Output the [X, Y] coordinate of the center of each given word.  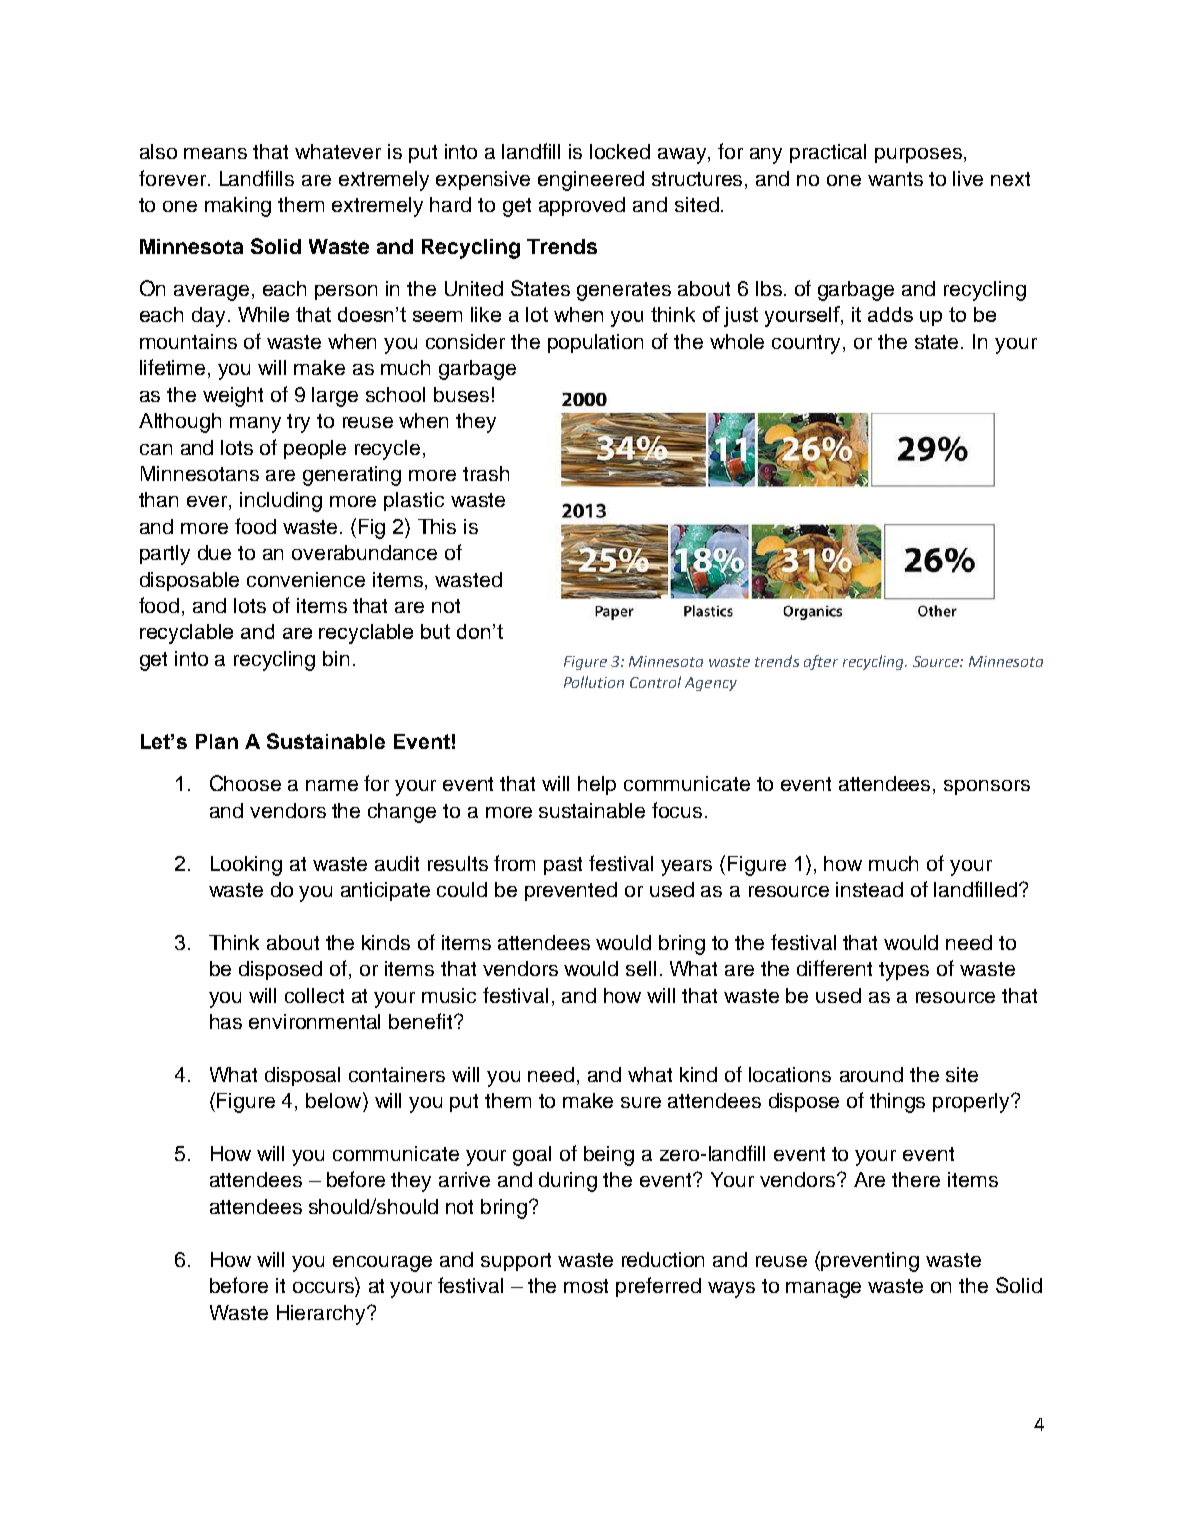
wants [895, 179]
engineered [591, 181]
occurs [323, 1287]
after [821, 662]
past [563, 866]
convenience [306, 579]
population [595, 343]
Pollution [594, 682]
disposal [302, 1076]
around [871, 1074]
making [238, 207]
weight [233, 397]
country [808, 344]
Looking [246, 866]
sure [641, 1102]
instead [869, 889]
